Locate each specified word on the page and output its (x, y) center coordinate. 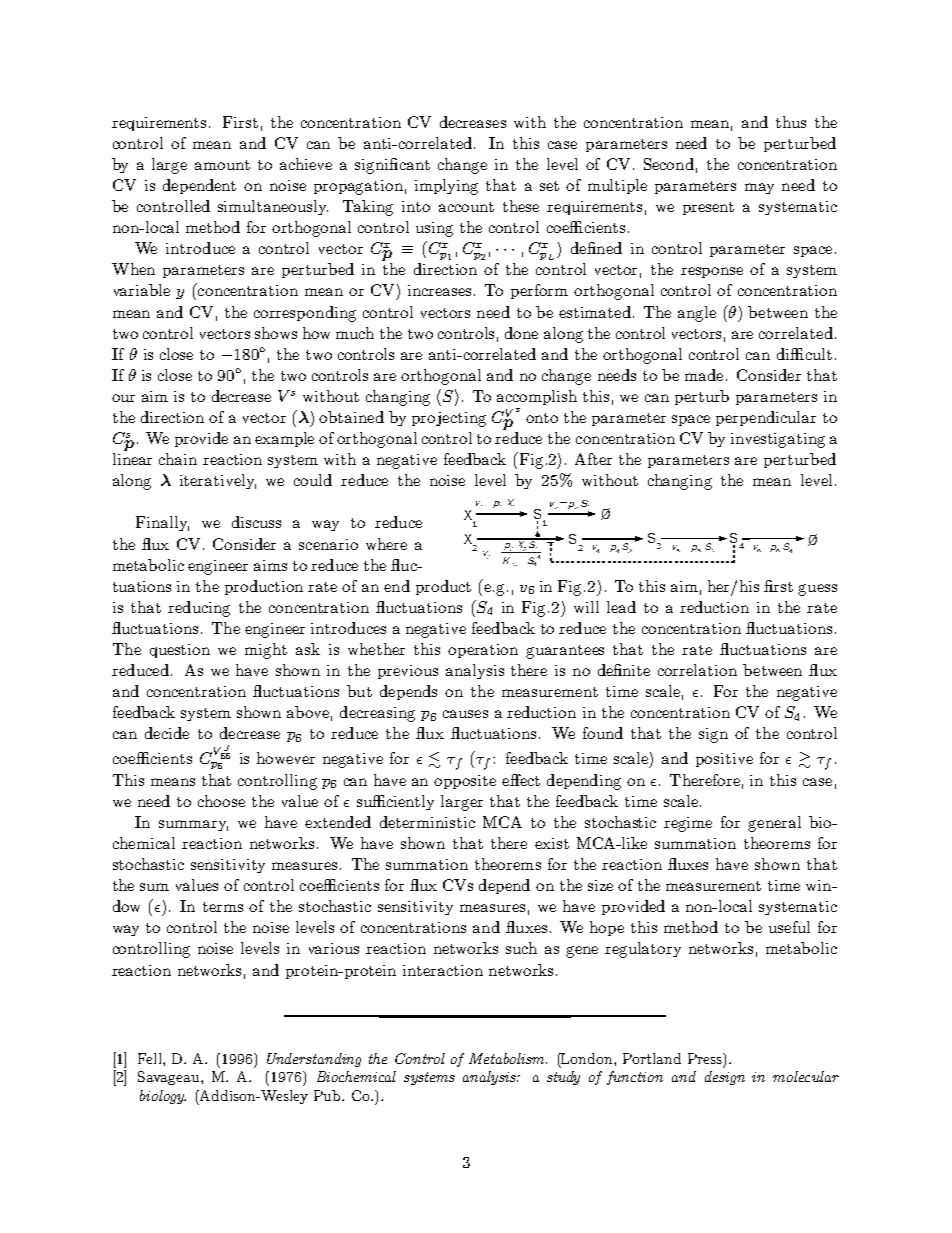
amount (222, 165)
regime (688, 824)
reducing (199, 609)
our (123, 398)
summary (193, 825)
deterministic (427, 822)
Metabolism (508, 1058)
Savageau (170, 1078)
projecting (449, 419)
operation (483, 651)
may (759, 188)
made (704, 375)
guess (817, 590)
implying (446, 187)
